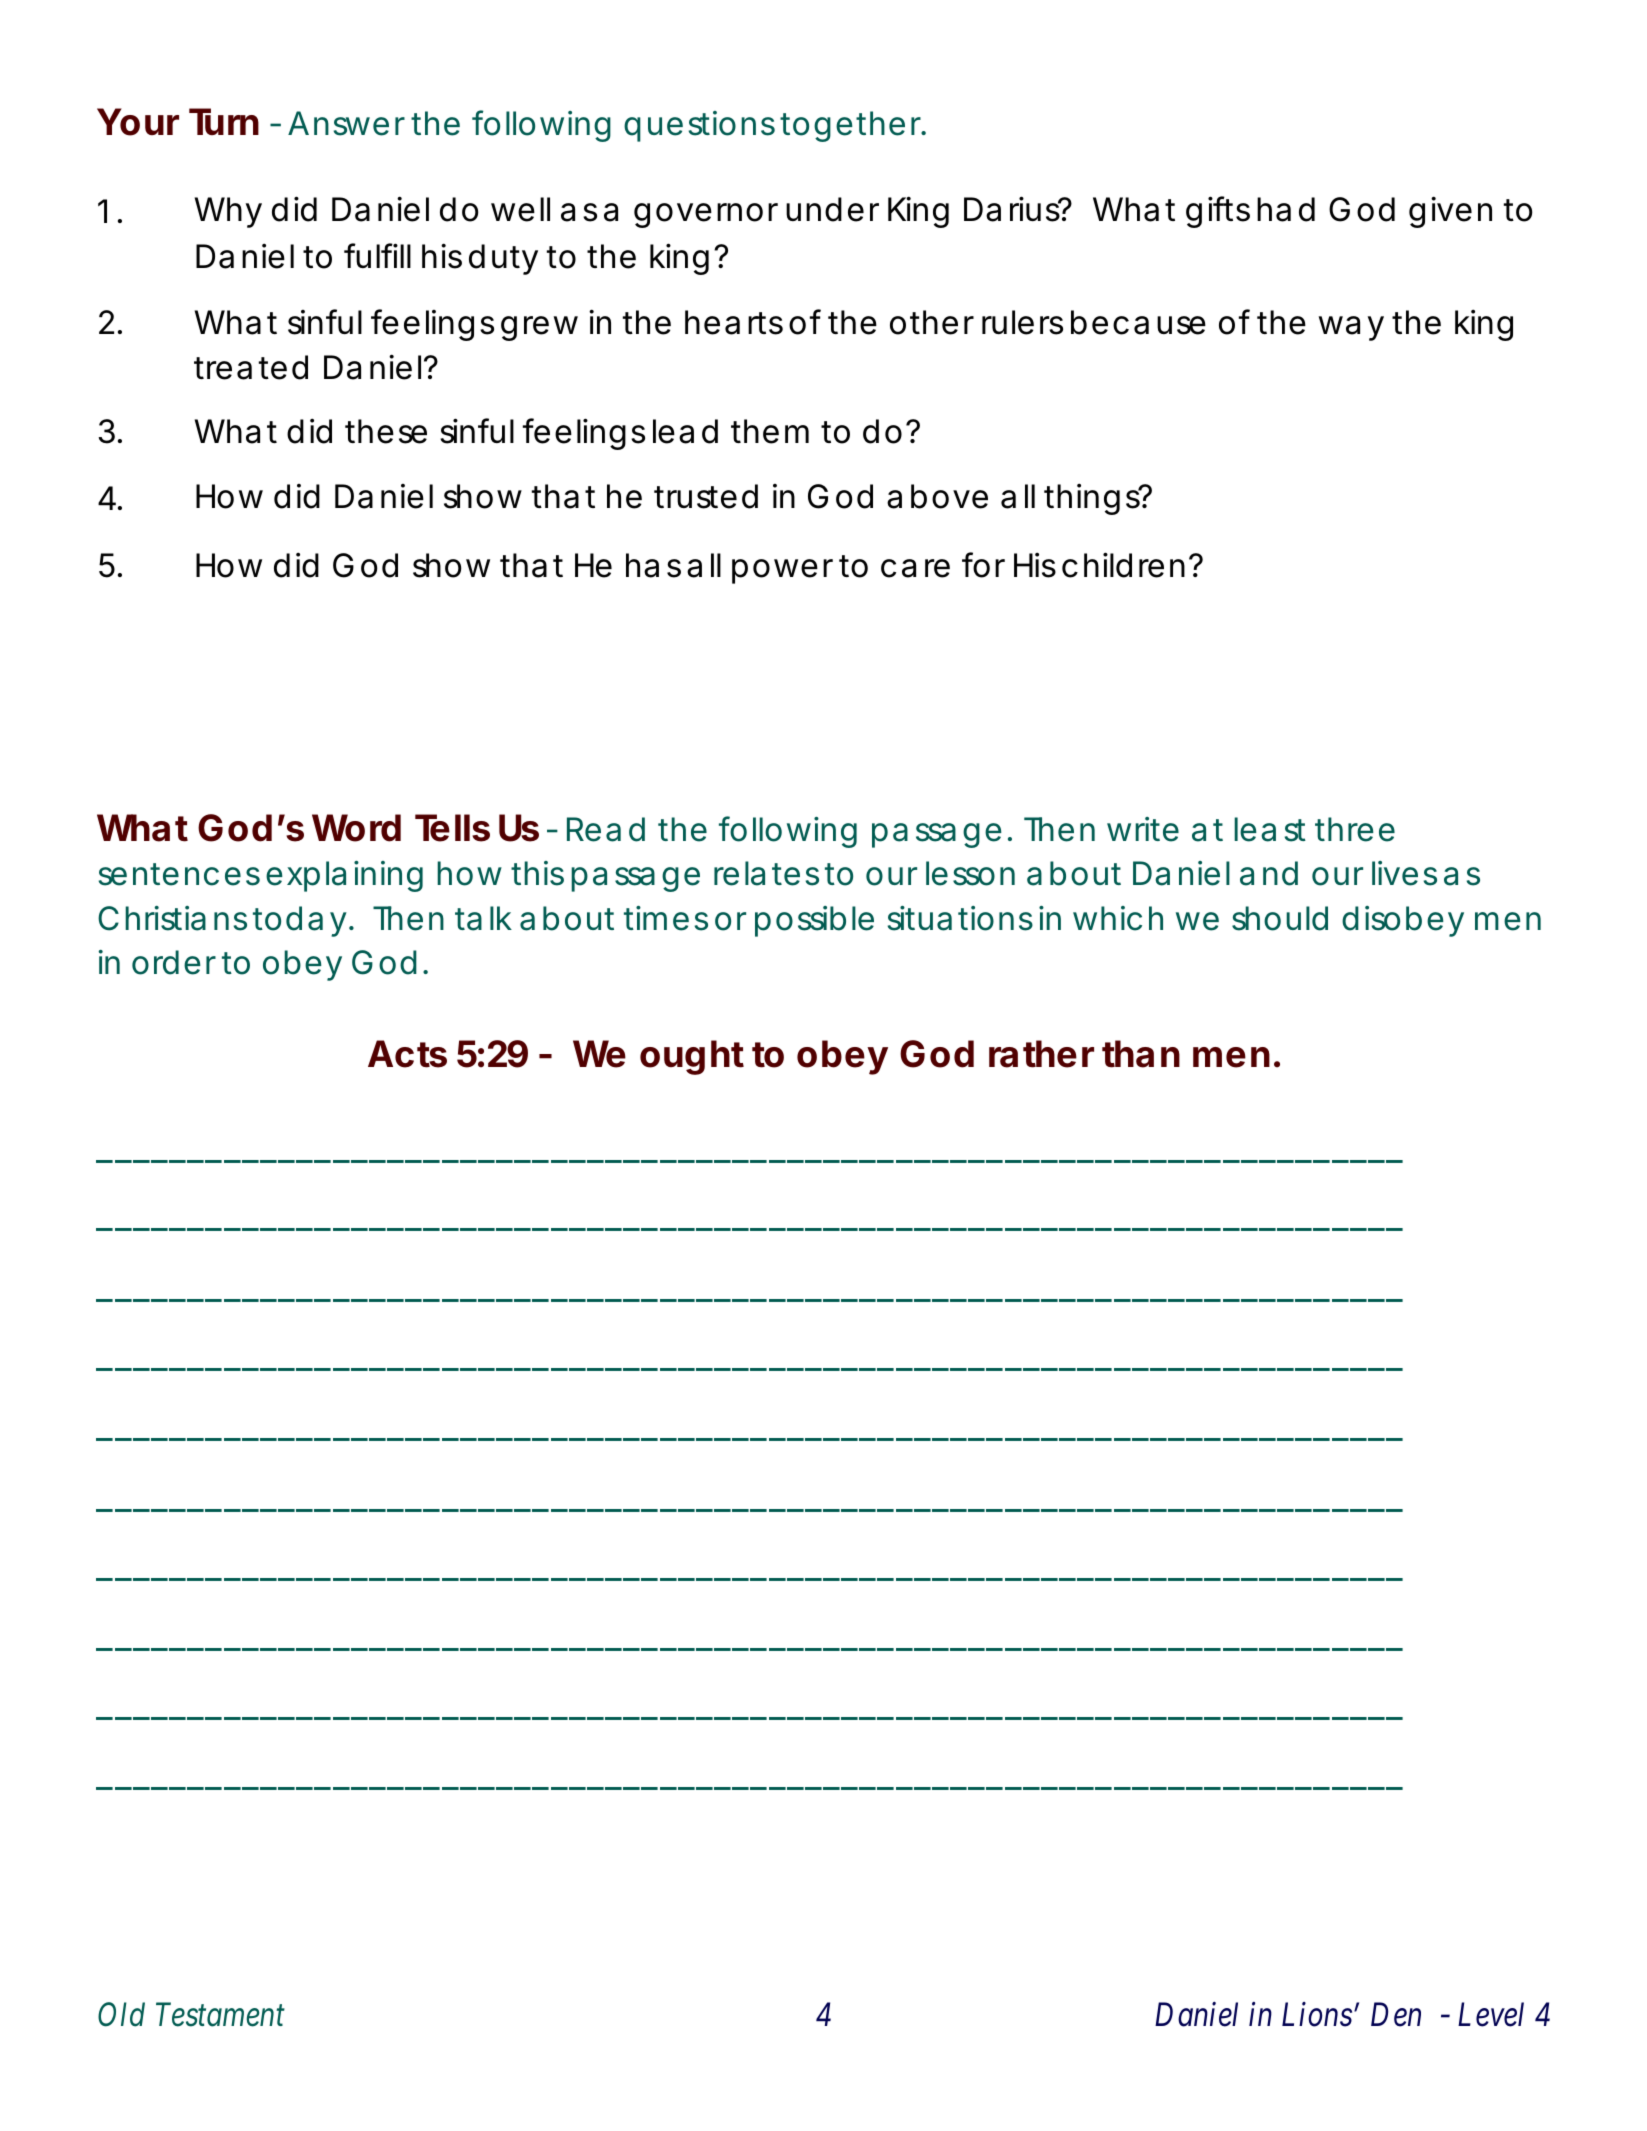  What do you see at coordinates (1041, 1054) in the image?
I see `rather` at bounding box center [1041, 1054].
